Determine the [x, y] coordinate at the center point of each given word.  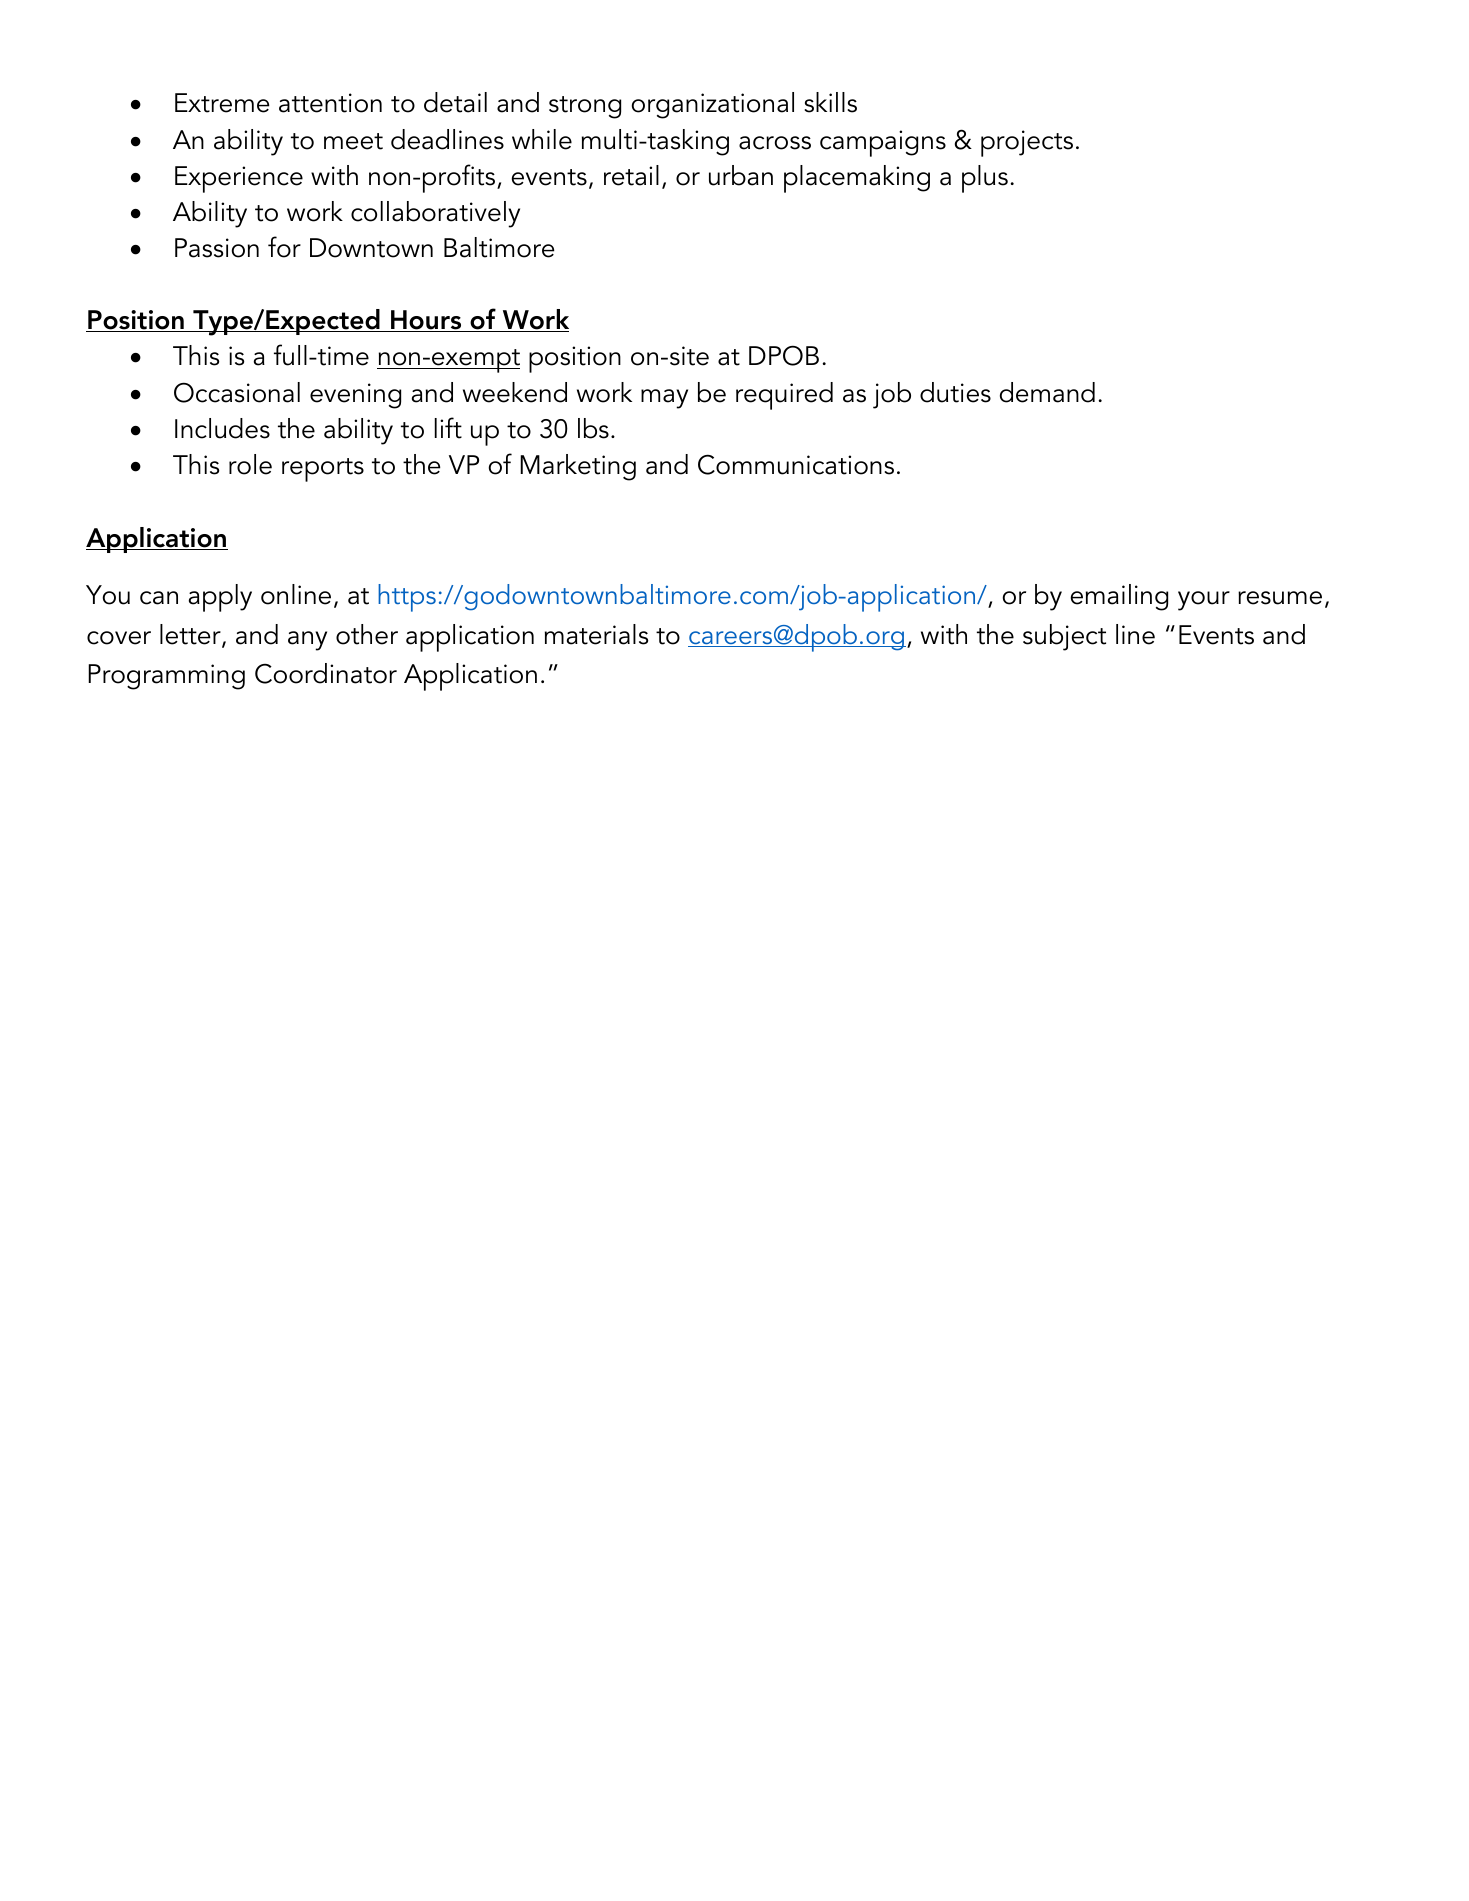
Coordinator [326, 673]
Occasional [237, 392]
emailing [1119, 597]
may [664, 399]
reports [323, 470]
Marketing [578, 467]
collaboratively [435, 214]
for [284, 247]
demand [1047, 392]
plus [985, 179]
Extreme [222, 103]
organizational [713, 105]
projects [1027, 143]
